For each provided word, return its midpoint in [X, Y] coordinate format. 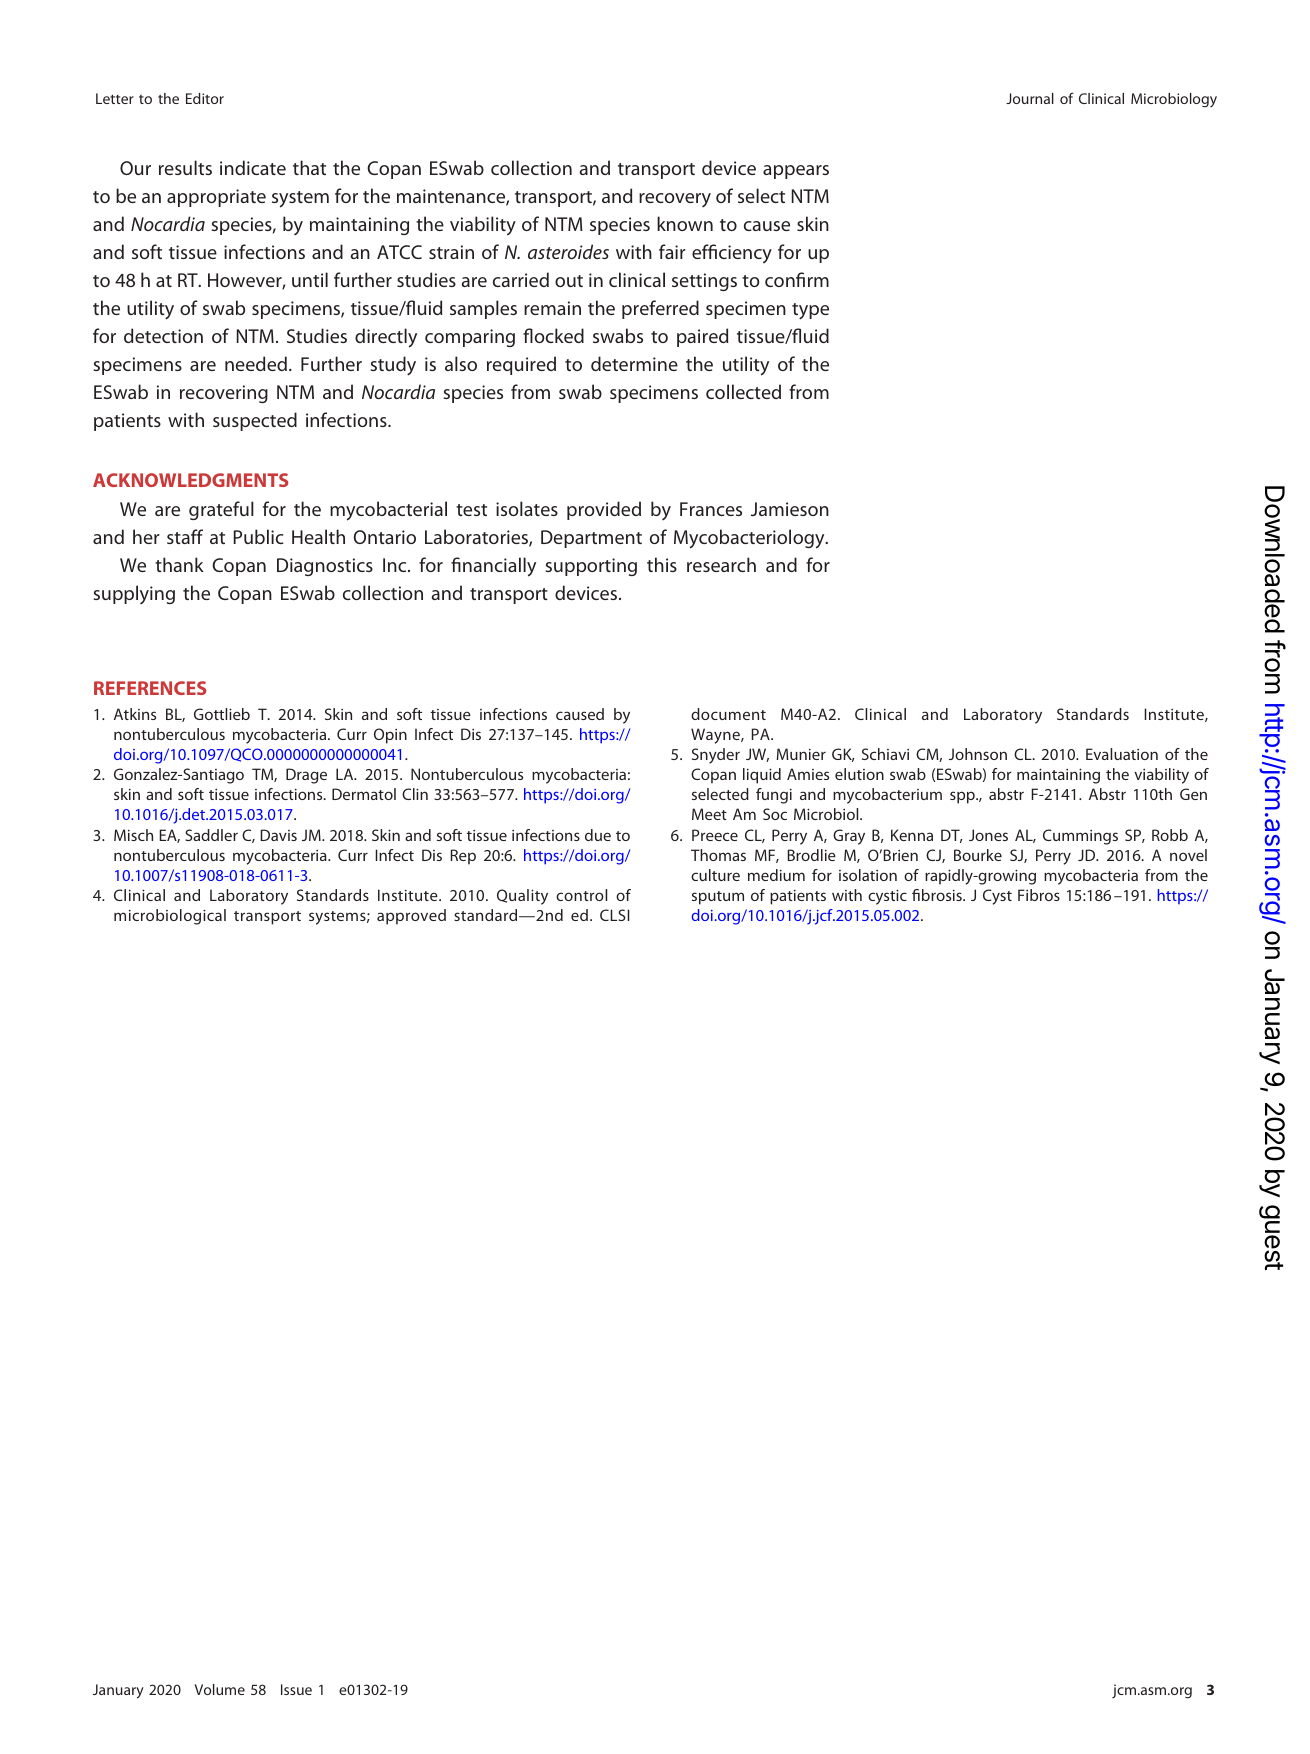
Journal [1030, 98]
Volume [220, 1689]
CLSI [615, 915]
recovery [675, 200]
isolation [868, 875]
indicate [253, 167]
